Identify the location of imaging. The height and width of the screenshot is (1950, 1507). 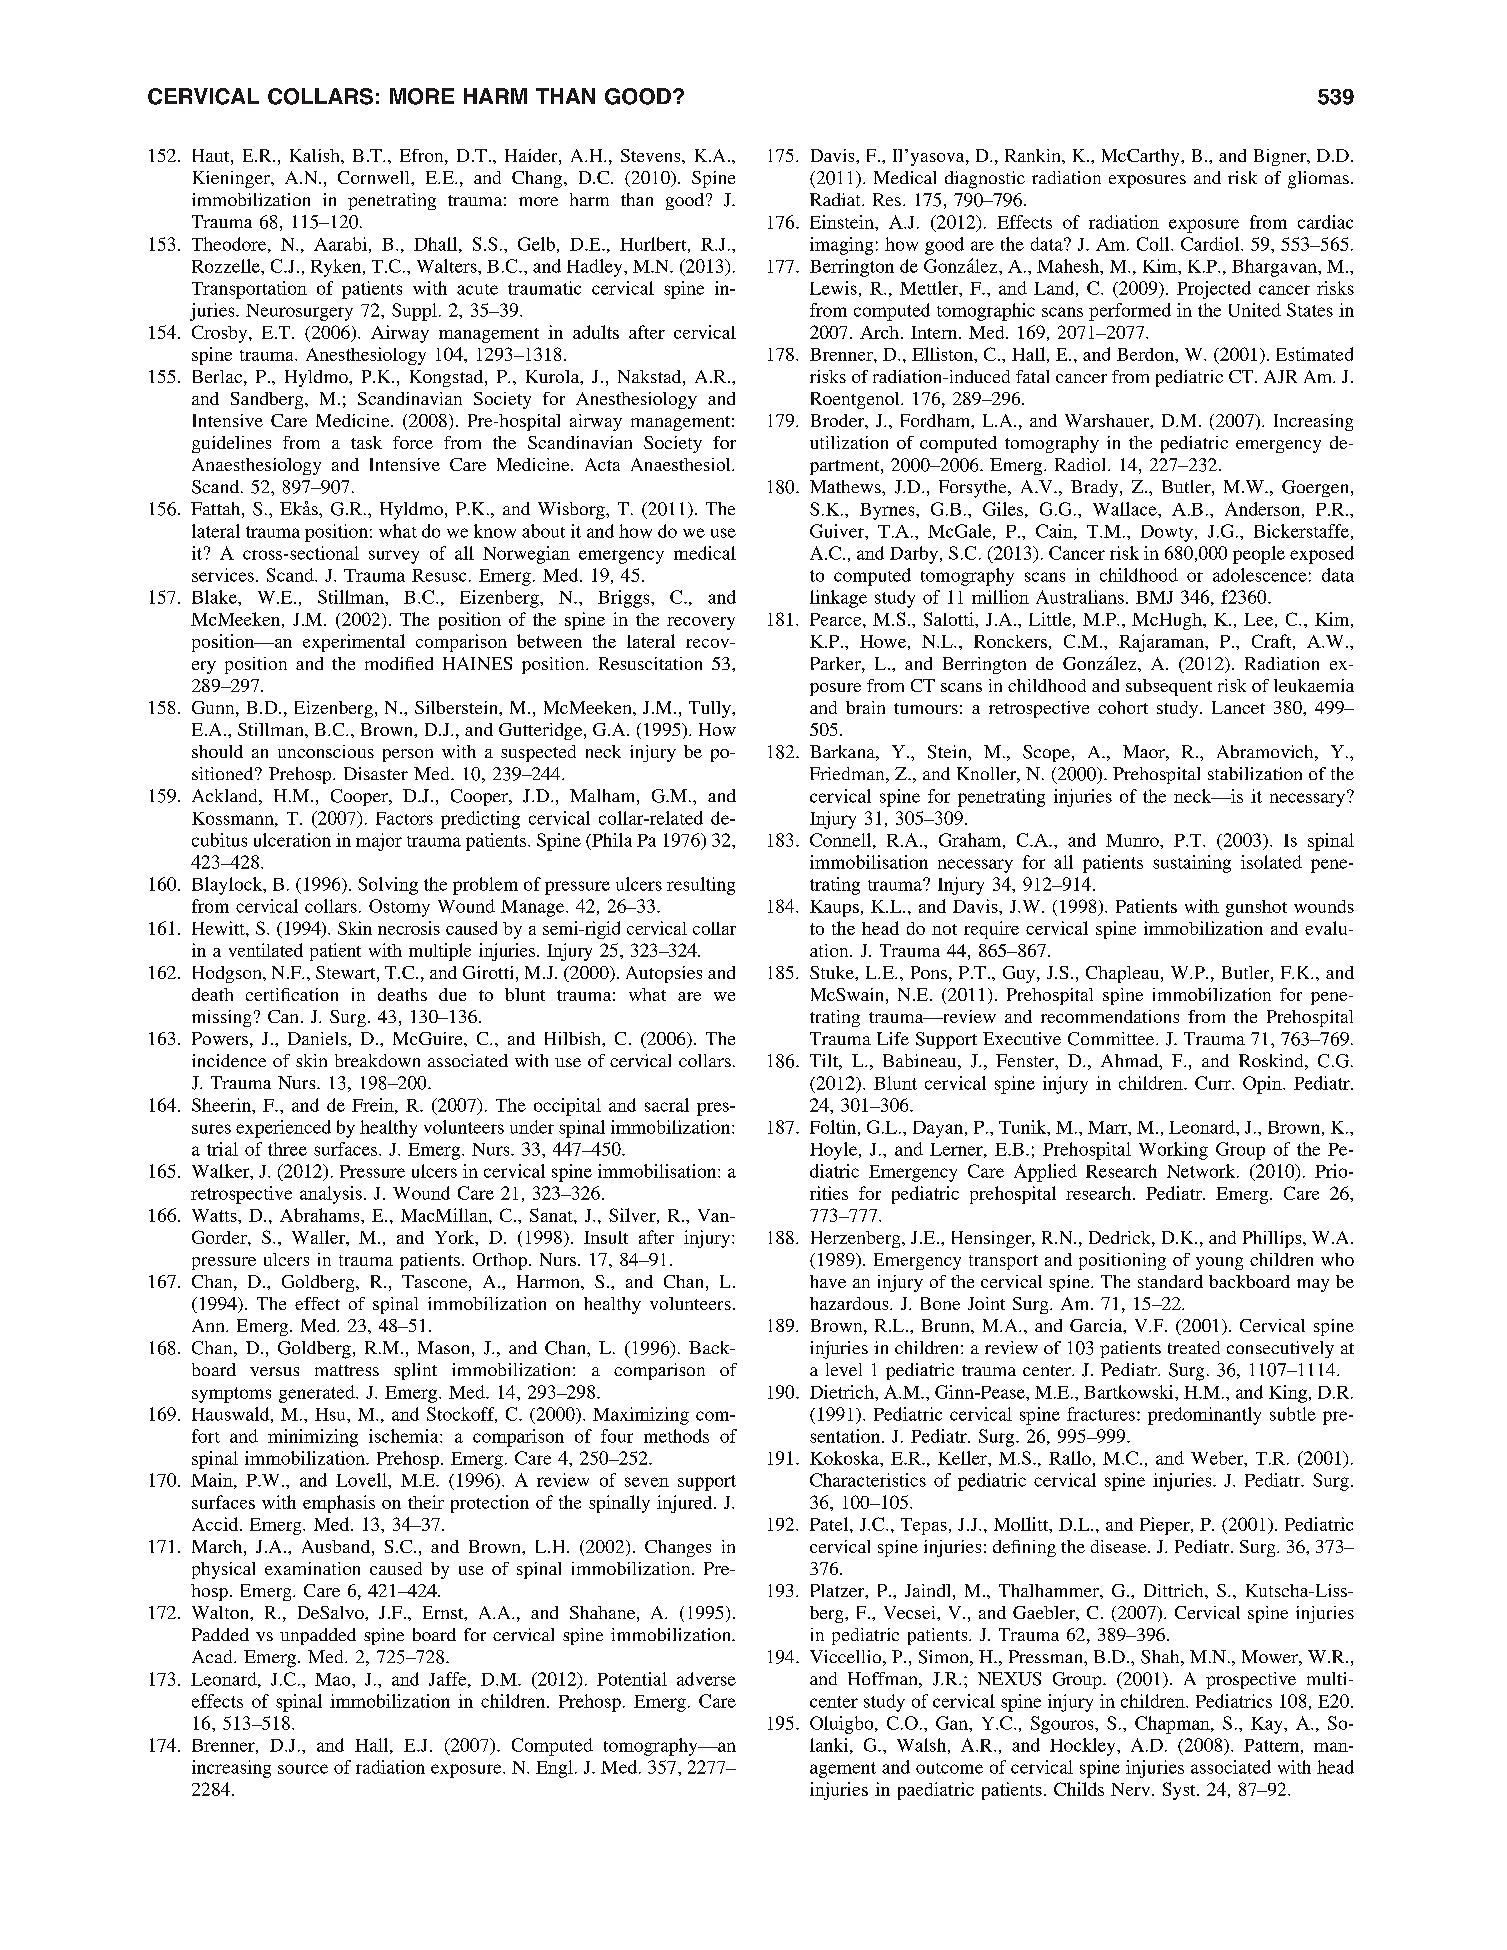
(841, 246).
